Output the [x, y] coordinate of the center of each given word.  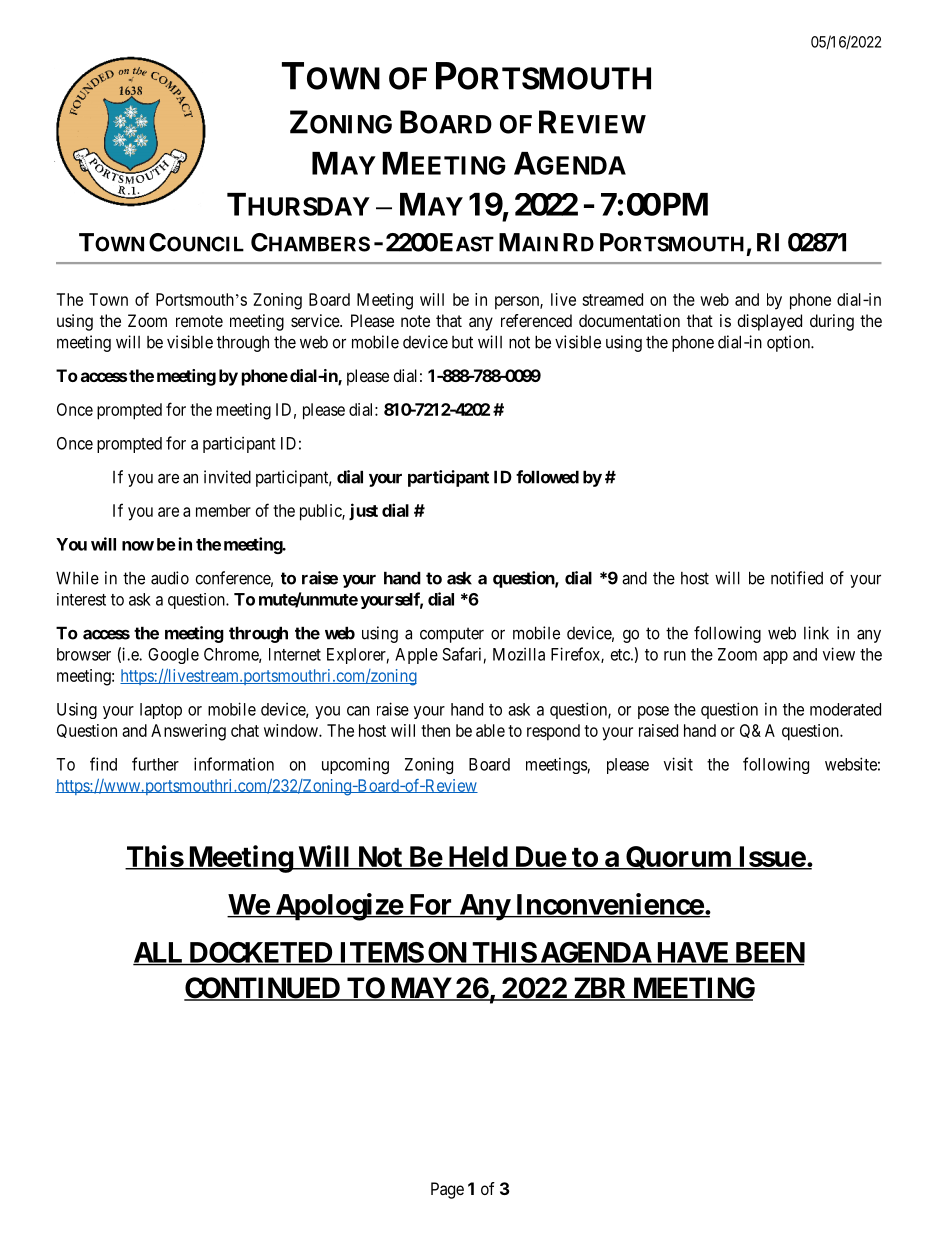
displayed [769, 322]
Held [477, 857]
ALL [159, 953]
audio [170, 578]
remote [199, 321]
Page [447, 1190]
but [462, 342]
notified [797, 578]
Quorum [678, 858]
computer [452, 635]
